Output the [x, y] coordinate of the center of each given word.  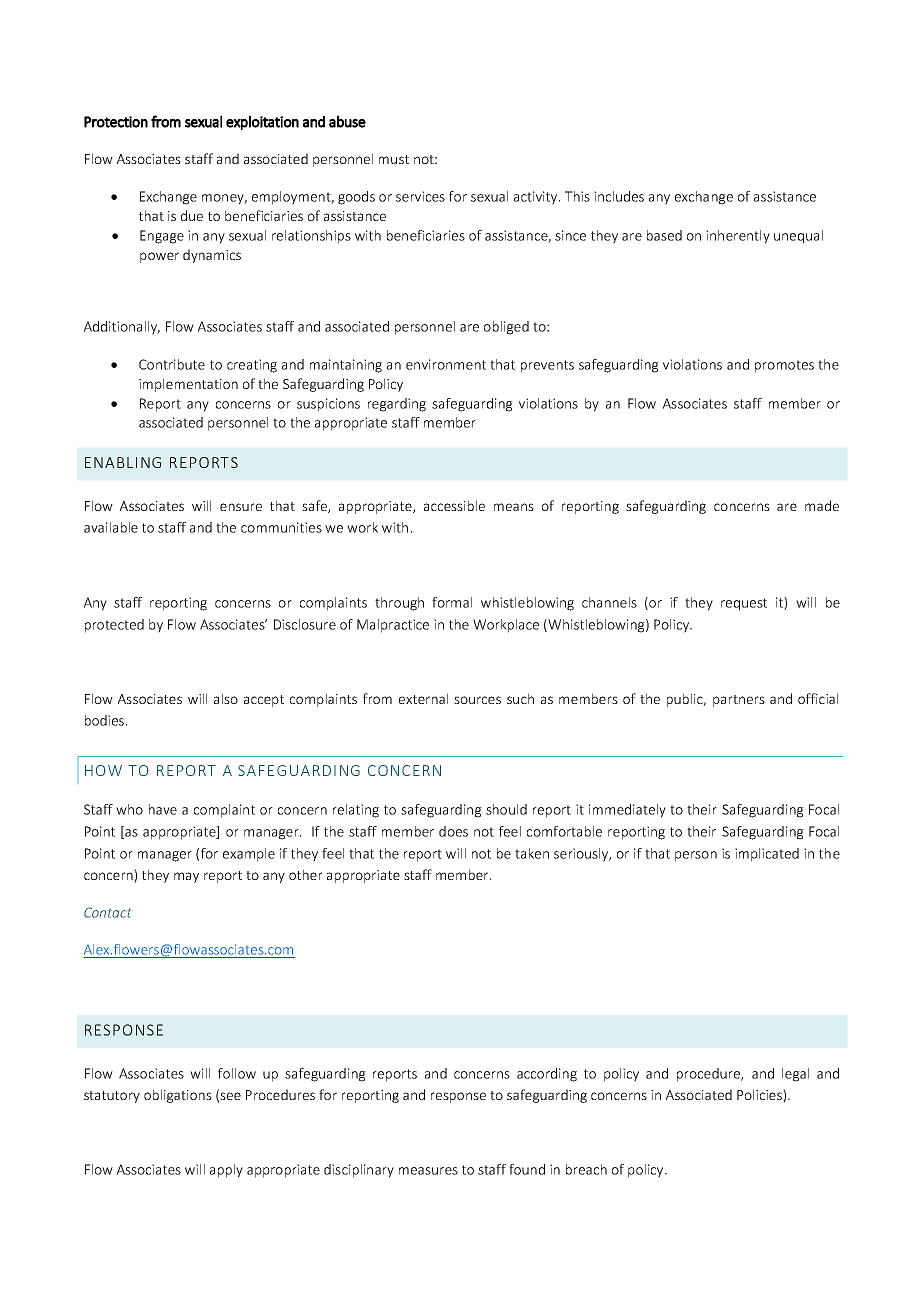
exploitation [262, 122]
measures [428, 1171]
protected [114, 626]
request [744, 604]
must [394, 159]
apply [226, 1171]
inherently [738, 237]
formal [452, 602]
